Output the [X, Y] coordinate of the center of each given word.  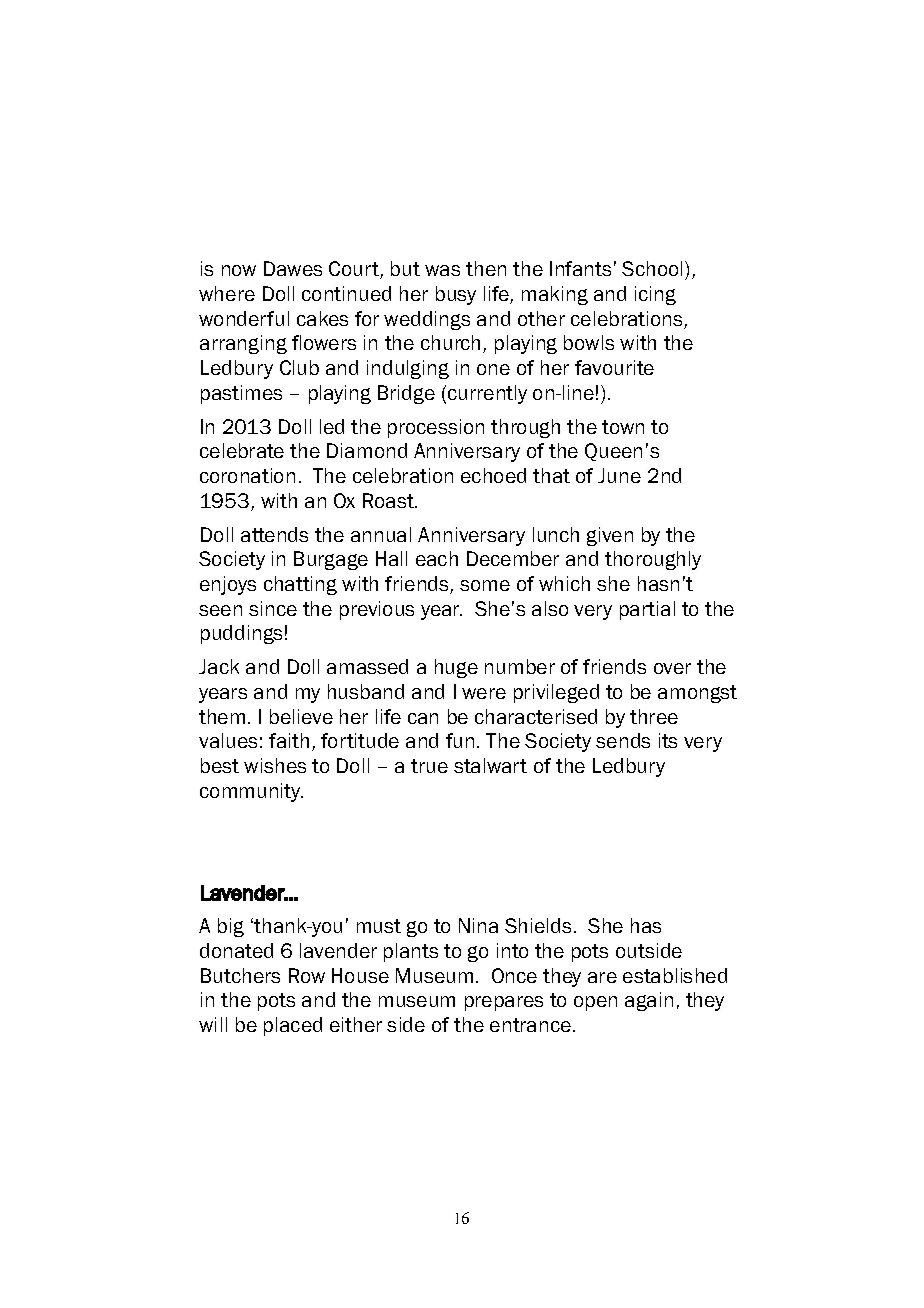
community [251, 792]
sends [623, 740]
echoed [493, 475]
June [619, 475]
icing [655, 295]
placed [293, 1026]
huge [456, 668]
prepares [504, 1003]
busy [456, 295]
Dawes [293, 268]
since [273, 608]
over [672, 668]
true [429, 766]
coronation [247, 475]
